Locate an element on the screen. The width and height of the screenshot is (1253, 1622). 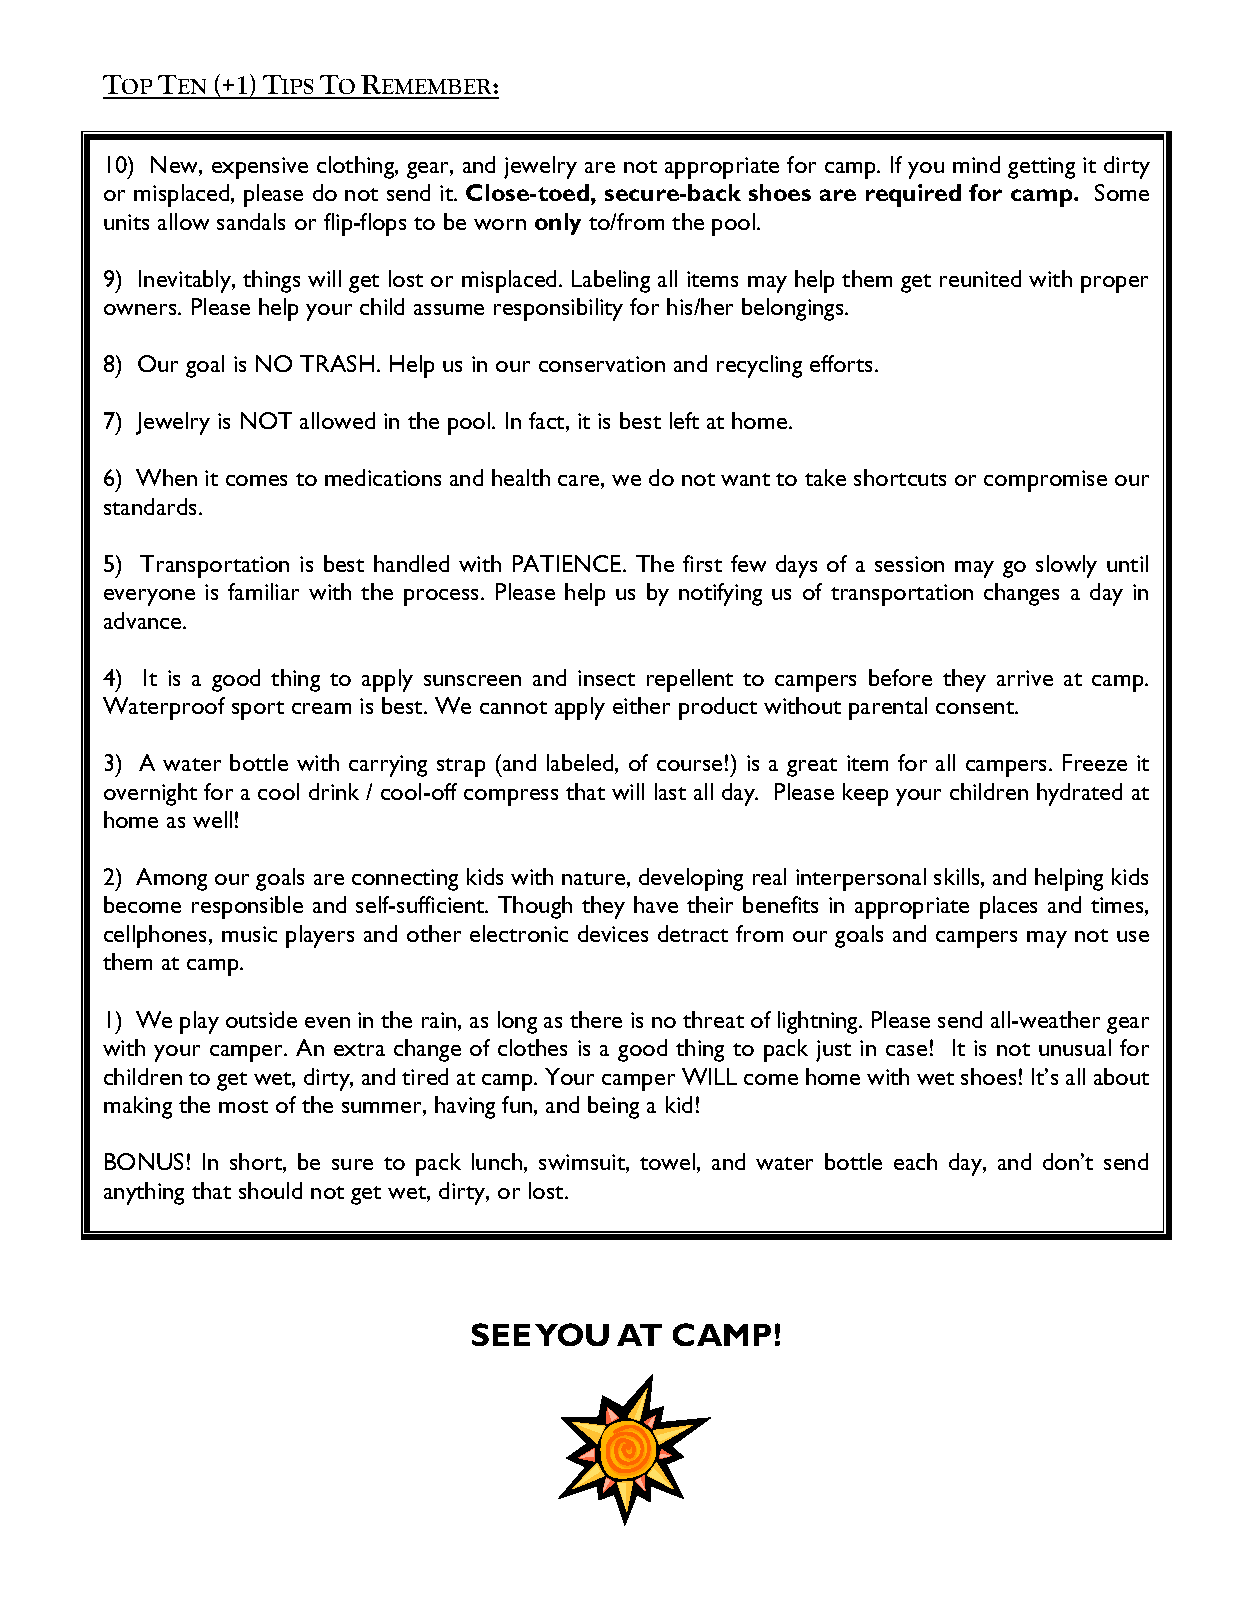
only is located at coordinates (558, 224).
